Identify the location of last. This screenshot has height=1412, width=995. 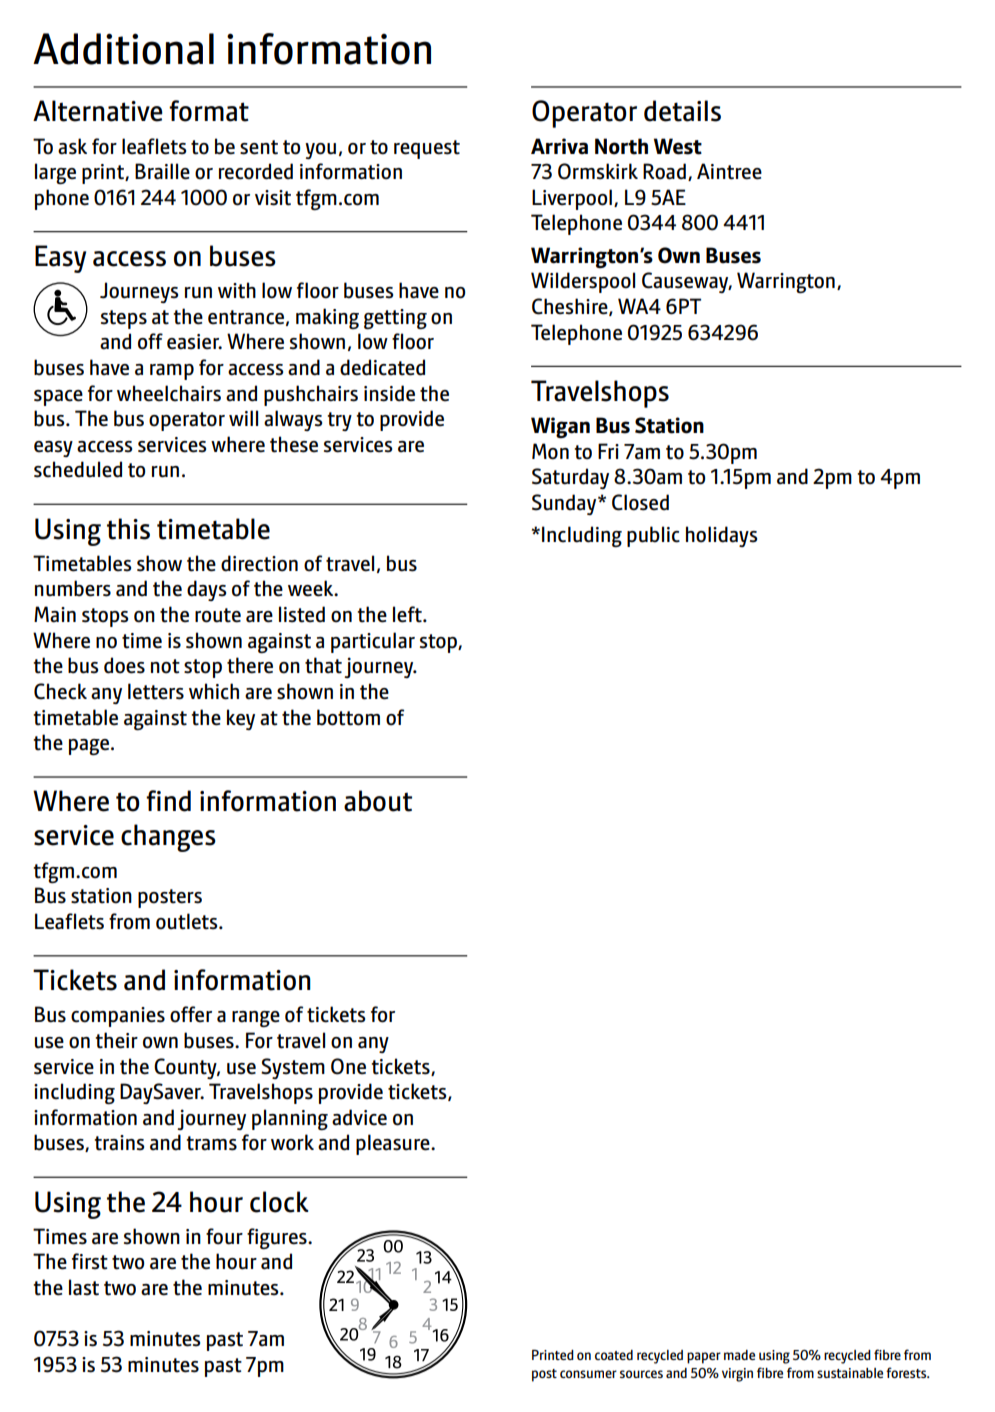
(84, 1287).
